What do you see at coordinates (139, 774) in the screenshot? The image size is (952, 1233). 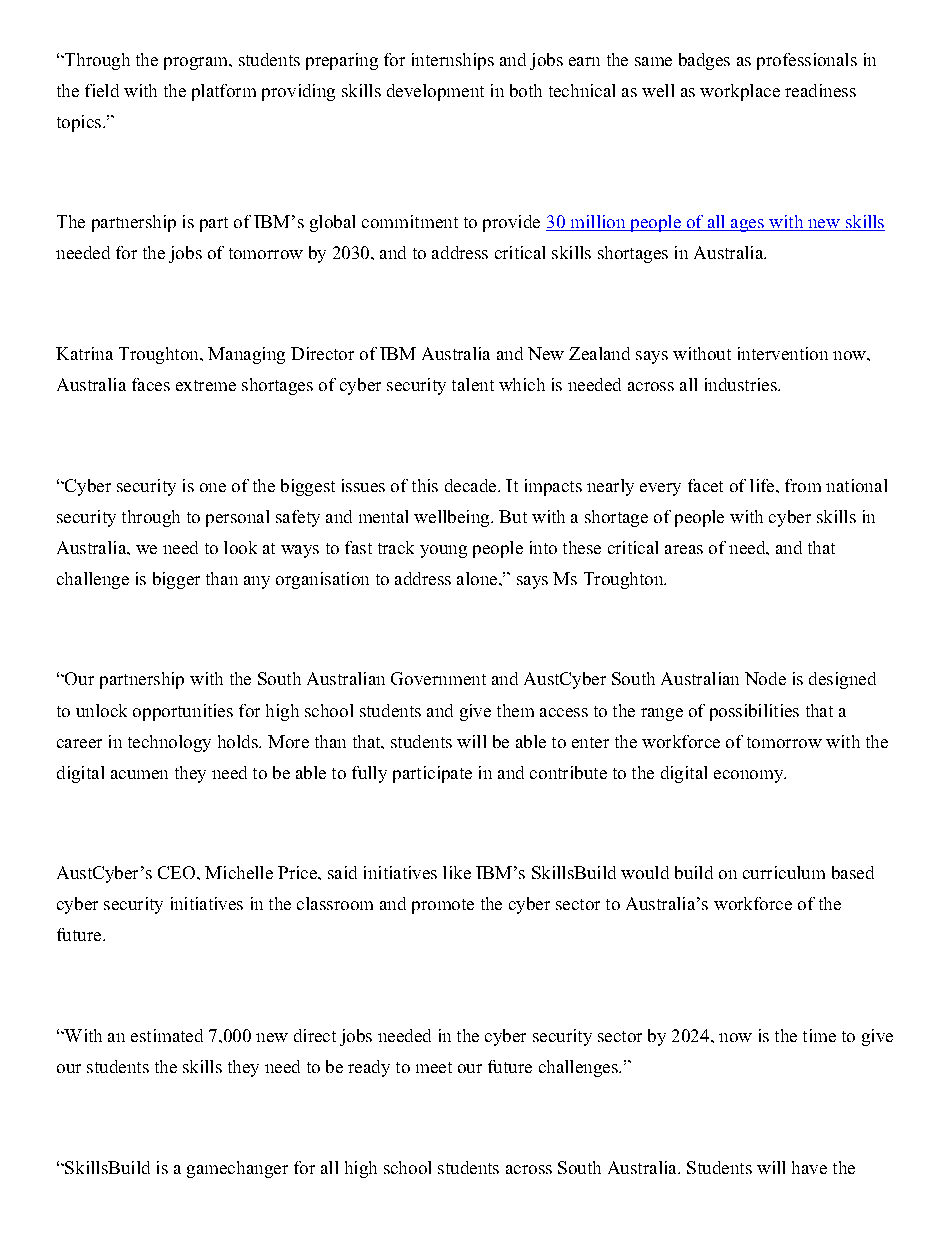 I see `acumen` at bounding box center [139, 774].
